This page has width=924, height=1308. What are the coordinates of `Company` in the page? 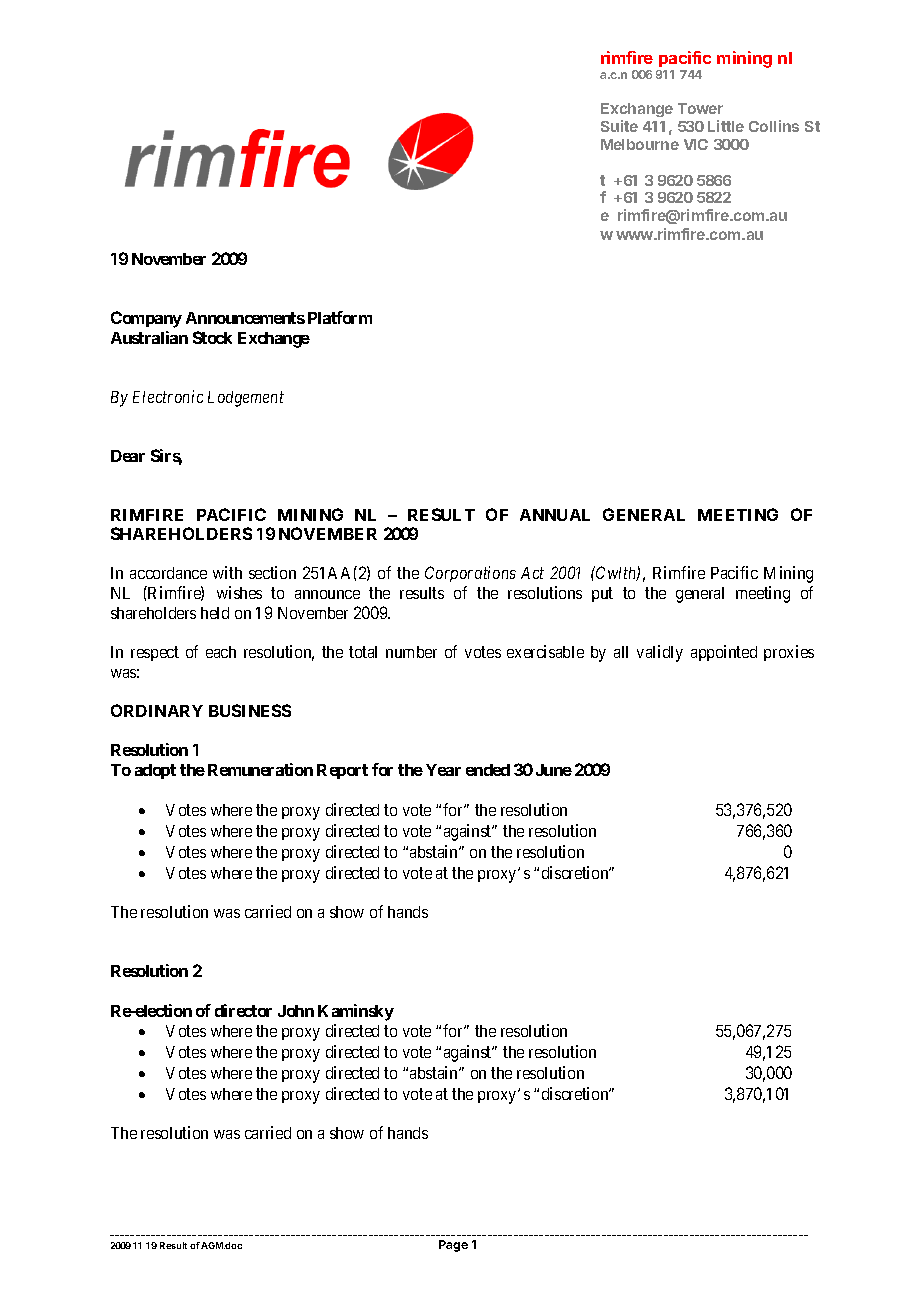 It's located at (146, 319).
